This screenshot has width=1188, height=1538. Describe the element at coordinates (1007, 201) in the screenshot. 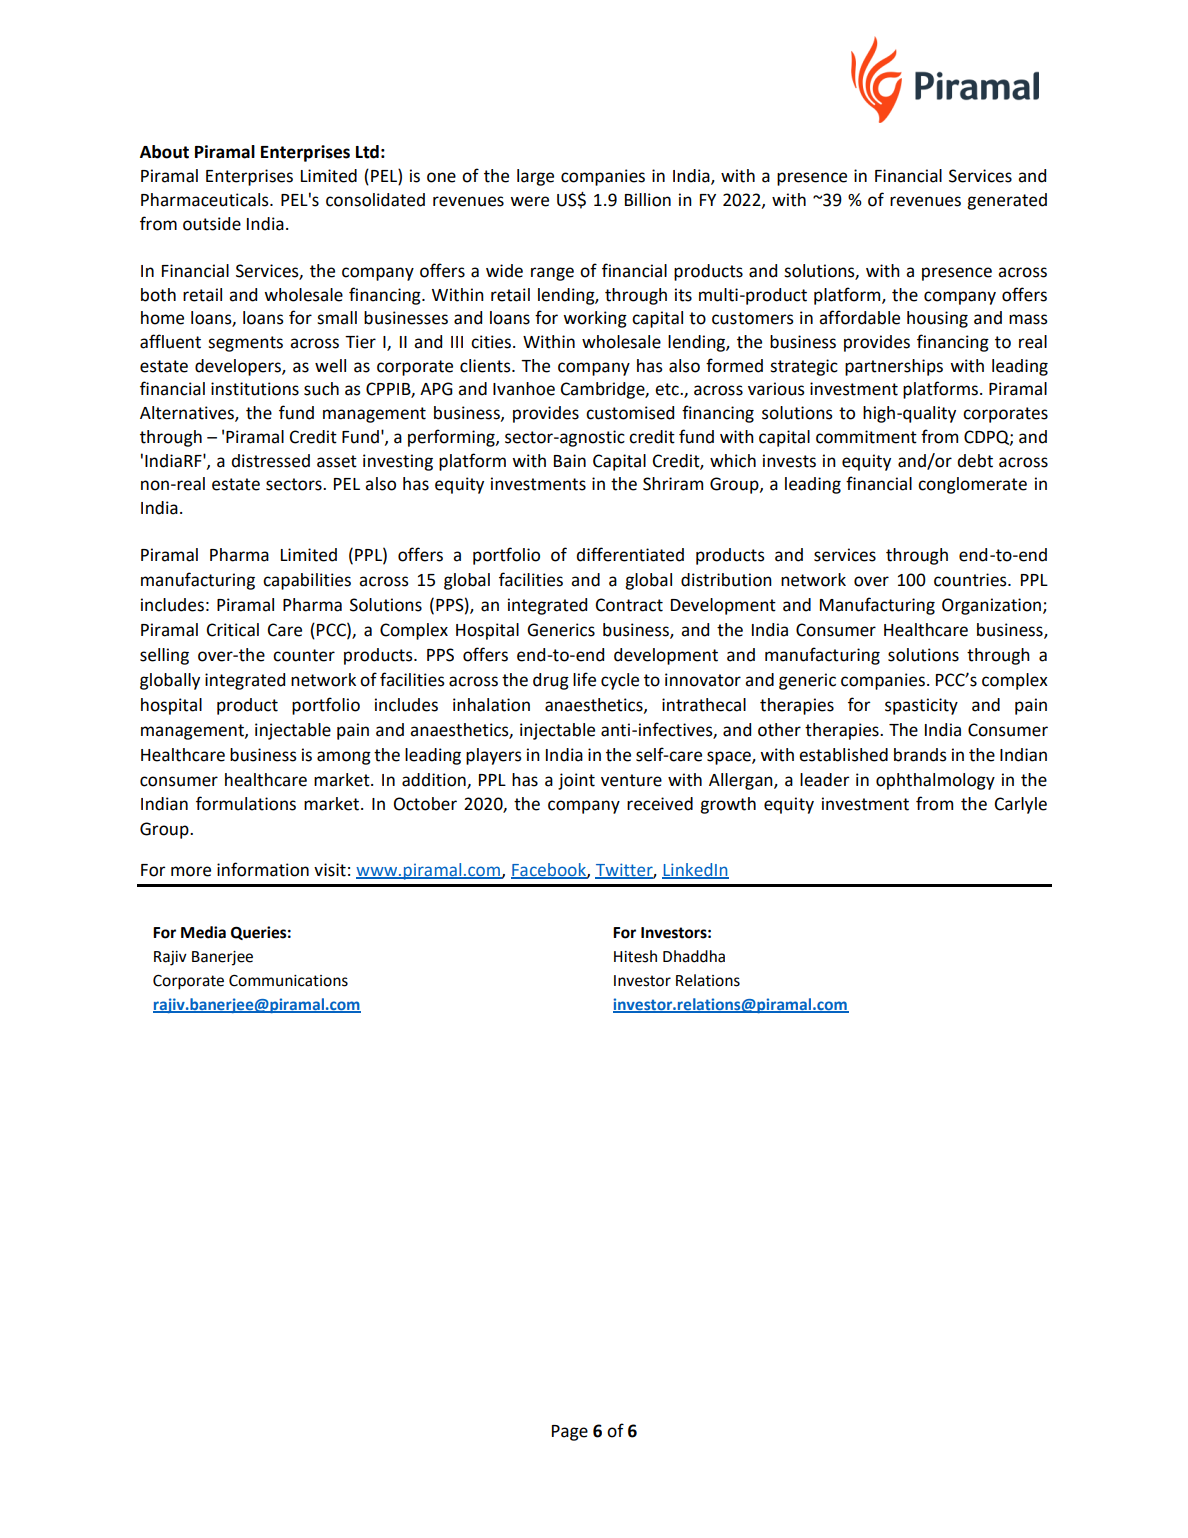

I see `generated` at that location.
